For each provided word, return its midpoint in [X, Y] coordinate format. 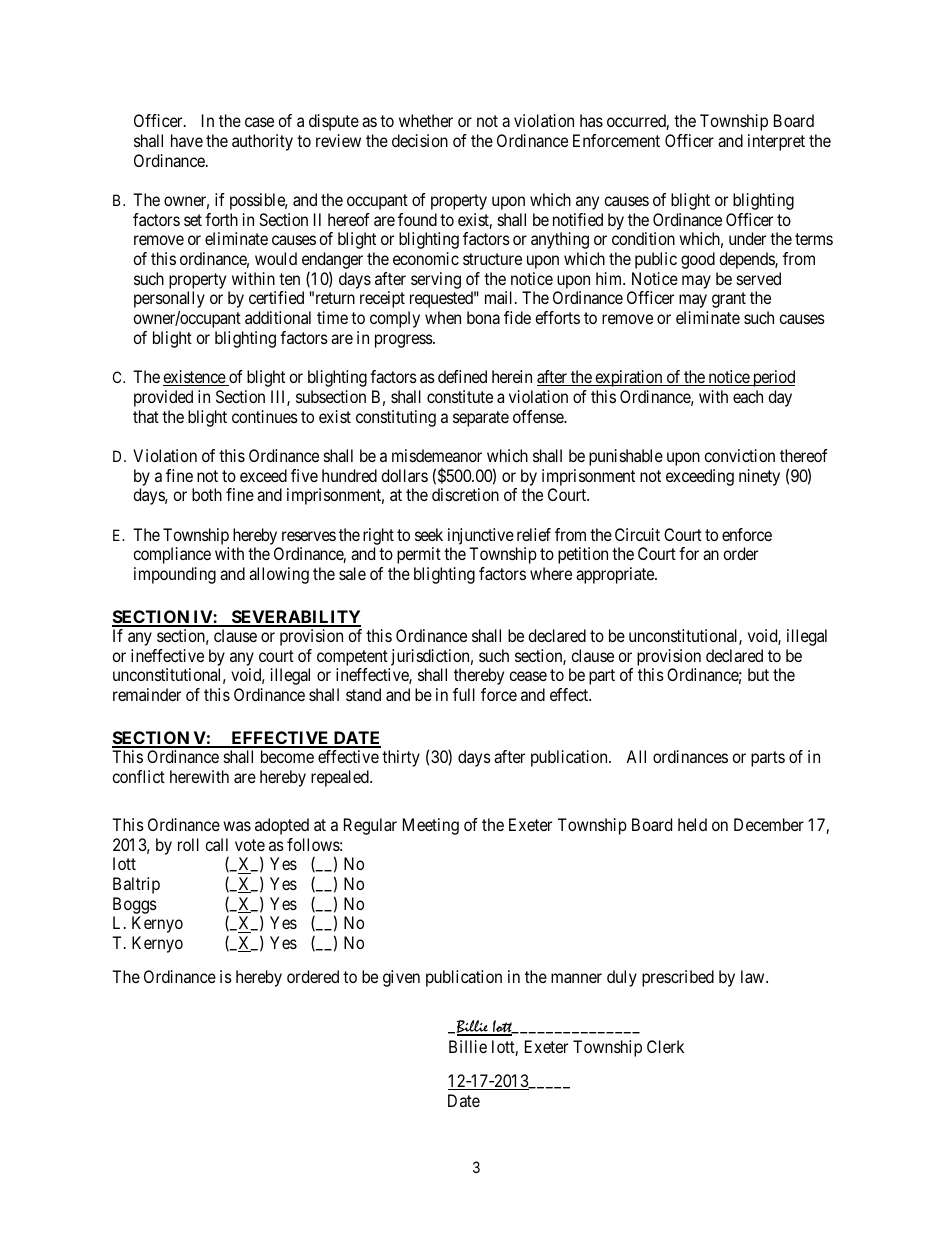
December [769, 824]
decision [420, 140]
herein [512, 376]
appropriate [616, 575]
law [754, 976]
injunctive [481, 536]
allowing [279, 575]
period [773, 378]
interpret [776, 142]
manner [576, 978]
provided [163, 398]
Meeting [431, 826]
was [237, 826]
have [187, 140]
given [401, 978]
